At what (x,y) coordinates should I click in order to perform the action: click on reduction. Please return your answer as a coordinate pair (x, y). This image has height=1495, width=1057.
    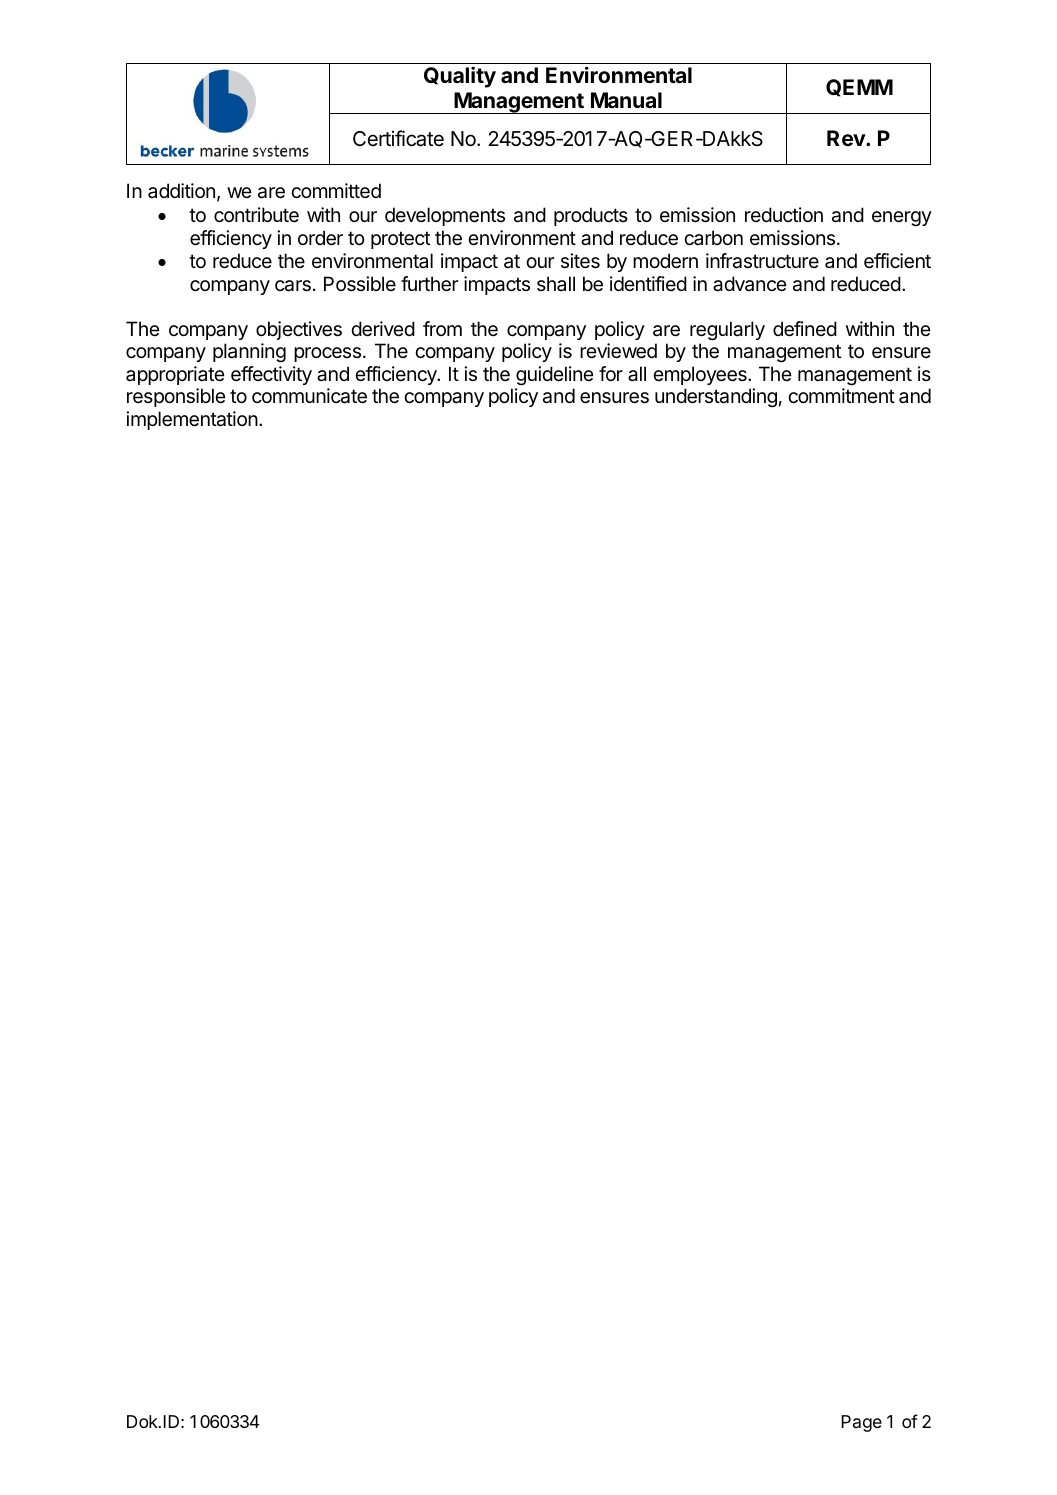
    Looking at the image, I should click on (784, 214).
